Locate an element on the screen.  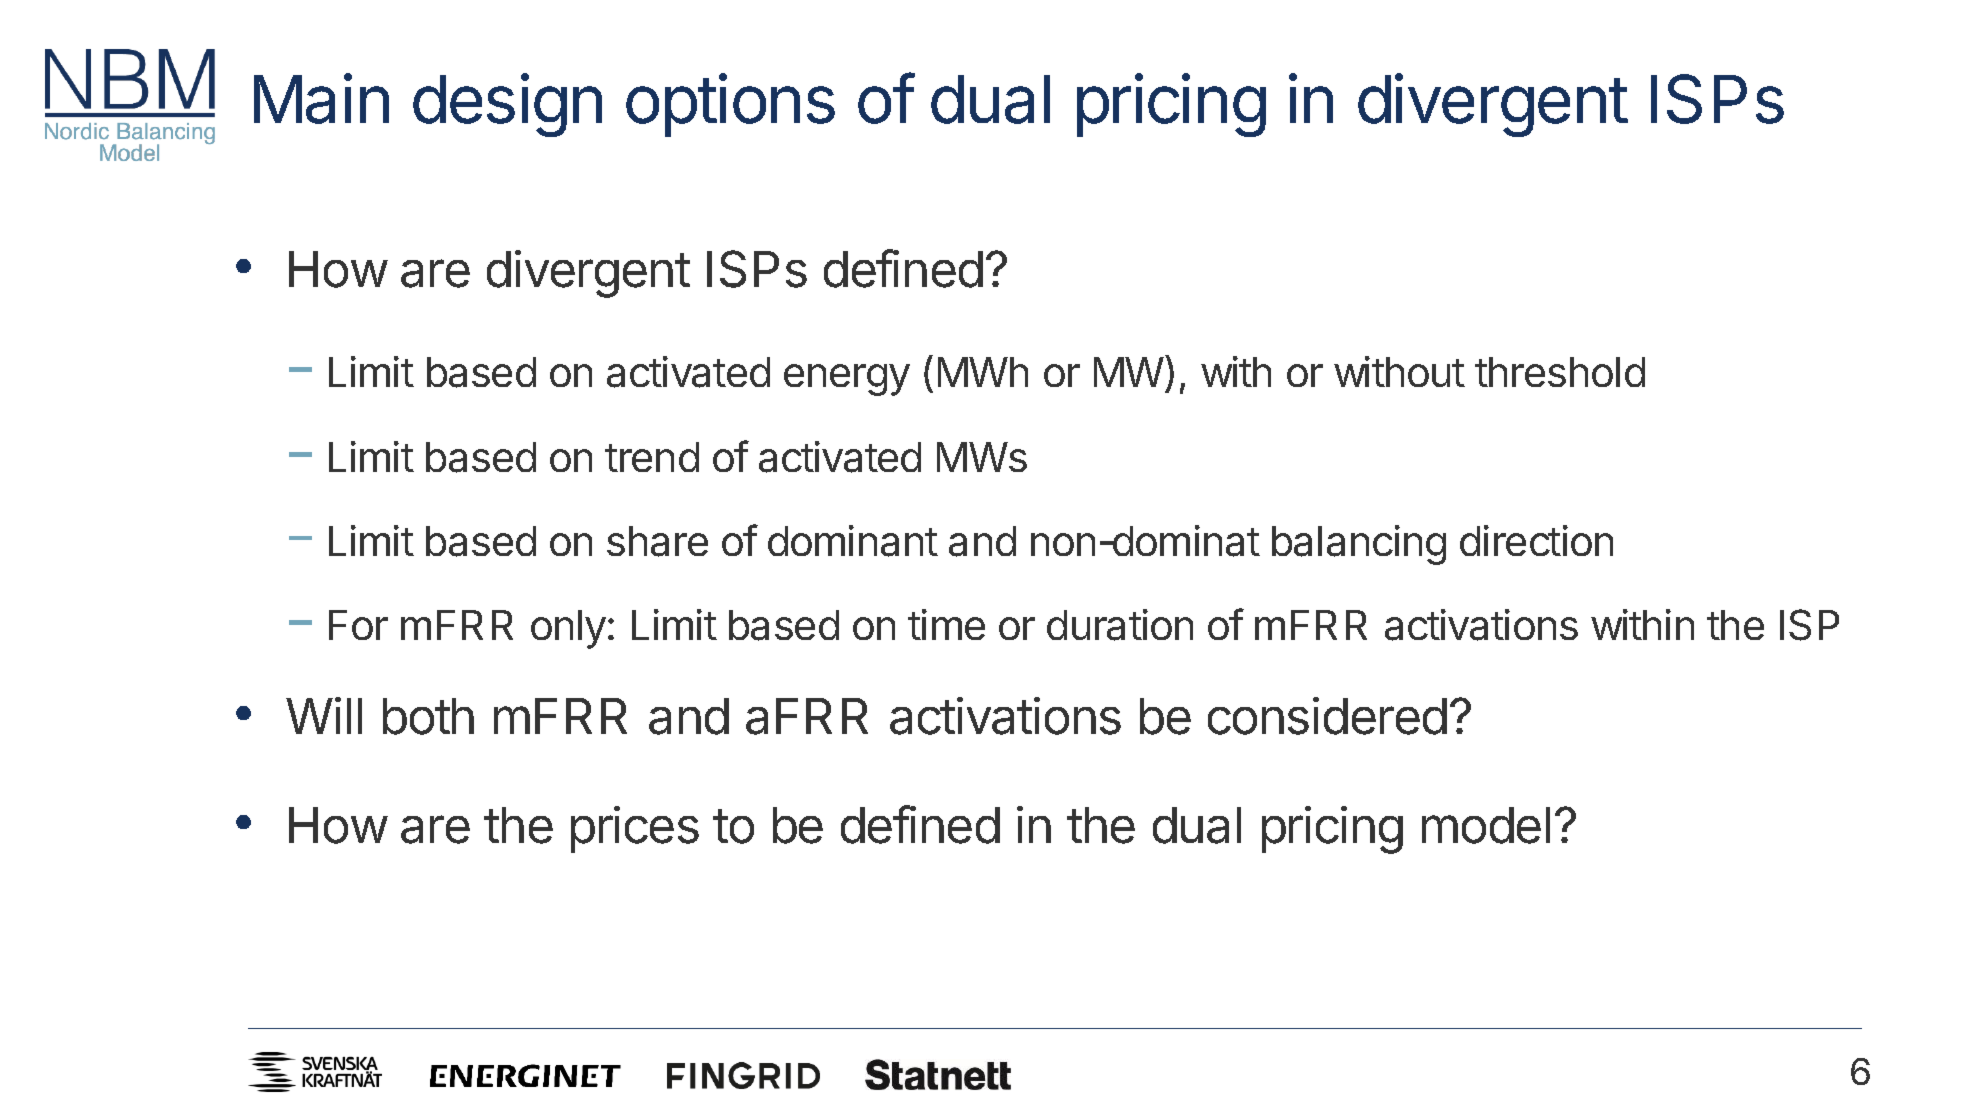
options is located at coordinates (730, 105).
